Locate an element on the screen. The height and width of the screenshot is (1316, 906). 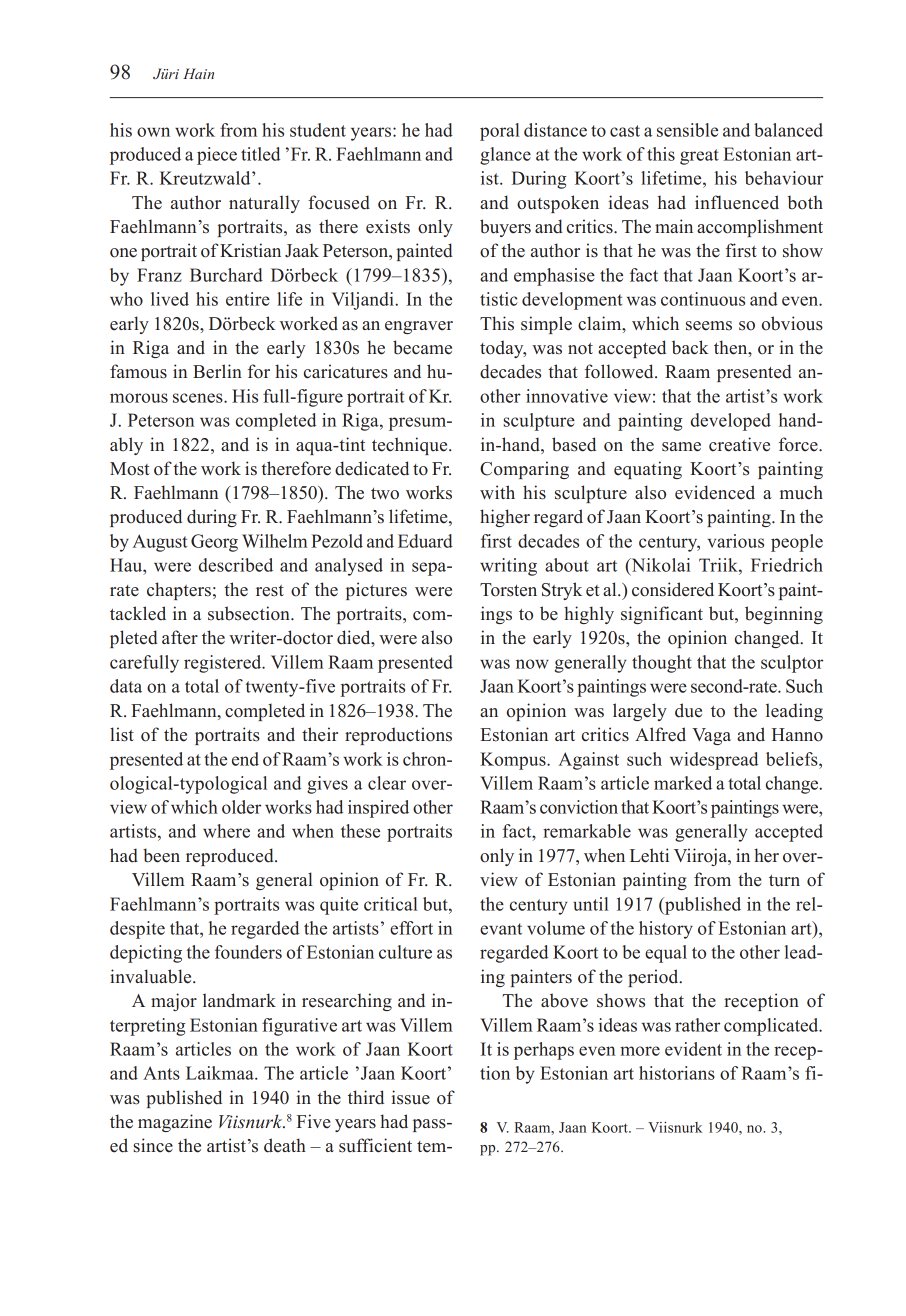
magazine is located at coordinates (175, 1123).
